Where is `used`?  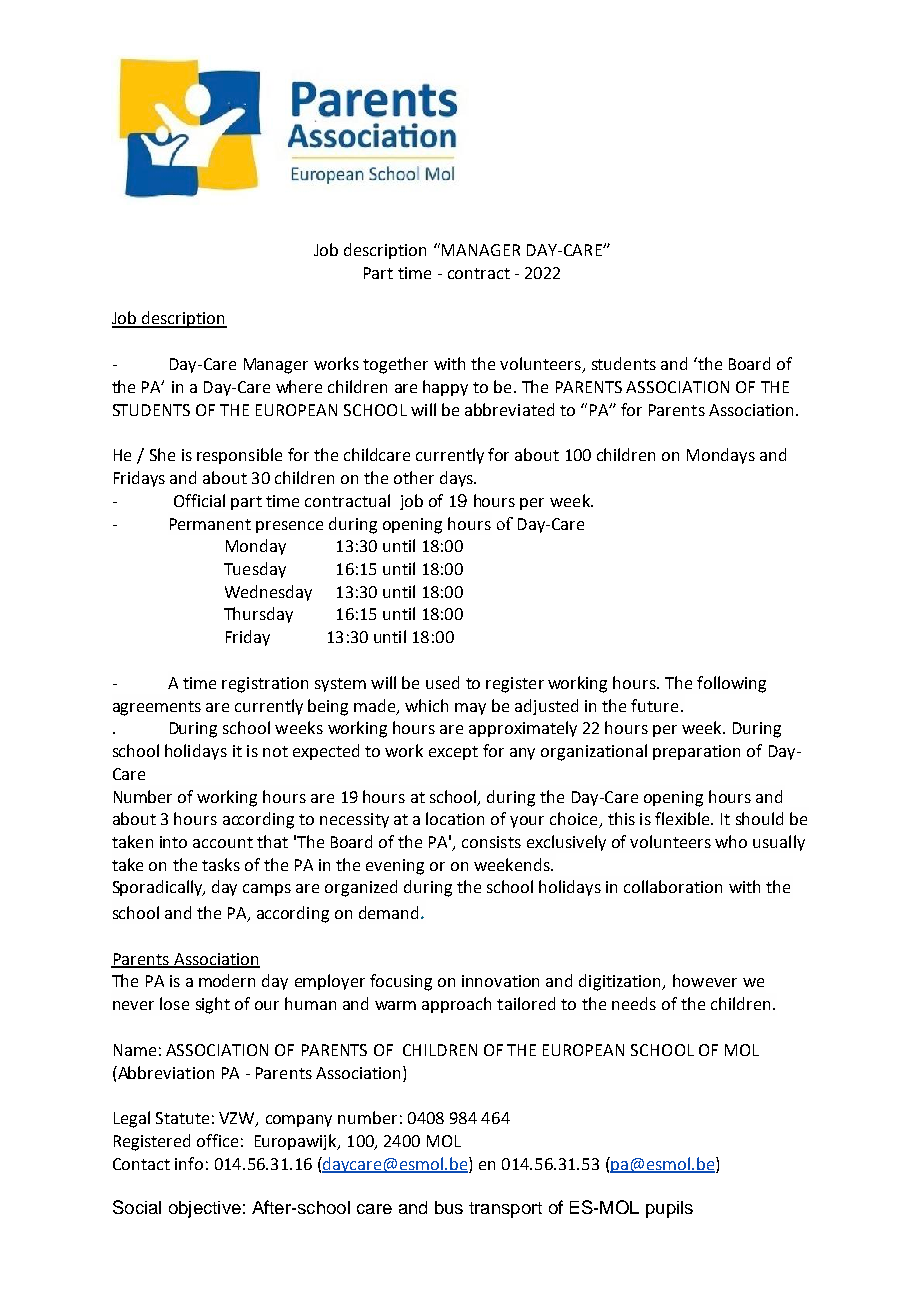
used is located at coordinates (442, 682).
